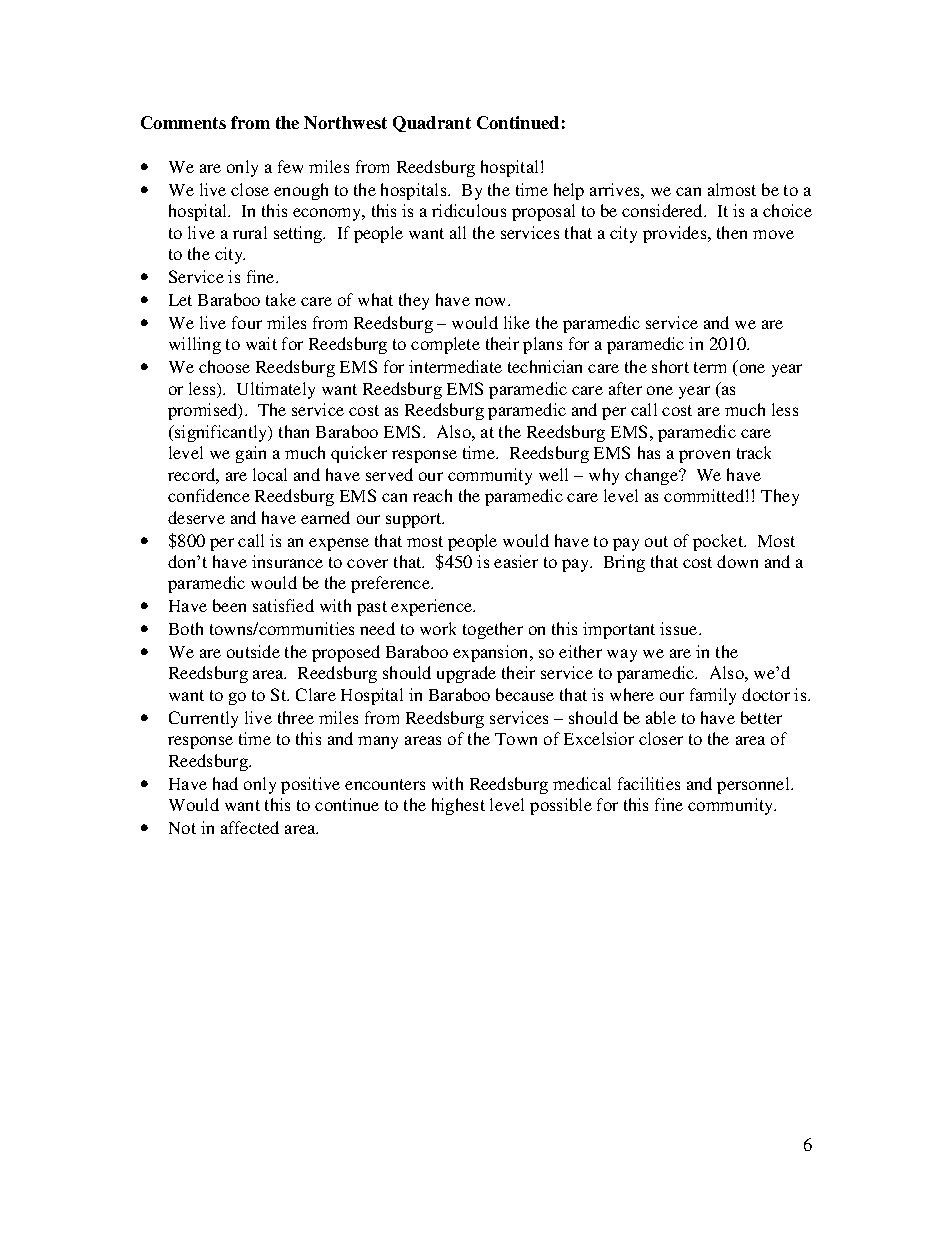 The image size is (952, 1233). Describe the element at coordinates (250, 827) in the page. I see `affected` at that location.
